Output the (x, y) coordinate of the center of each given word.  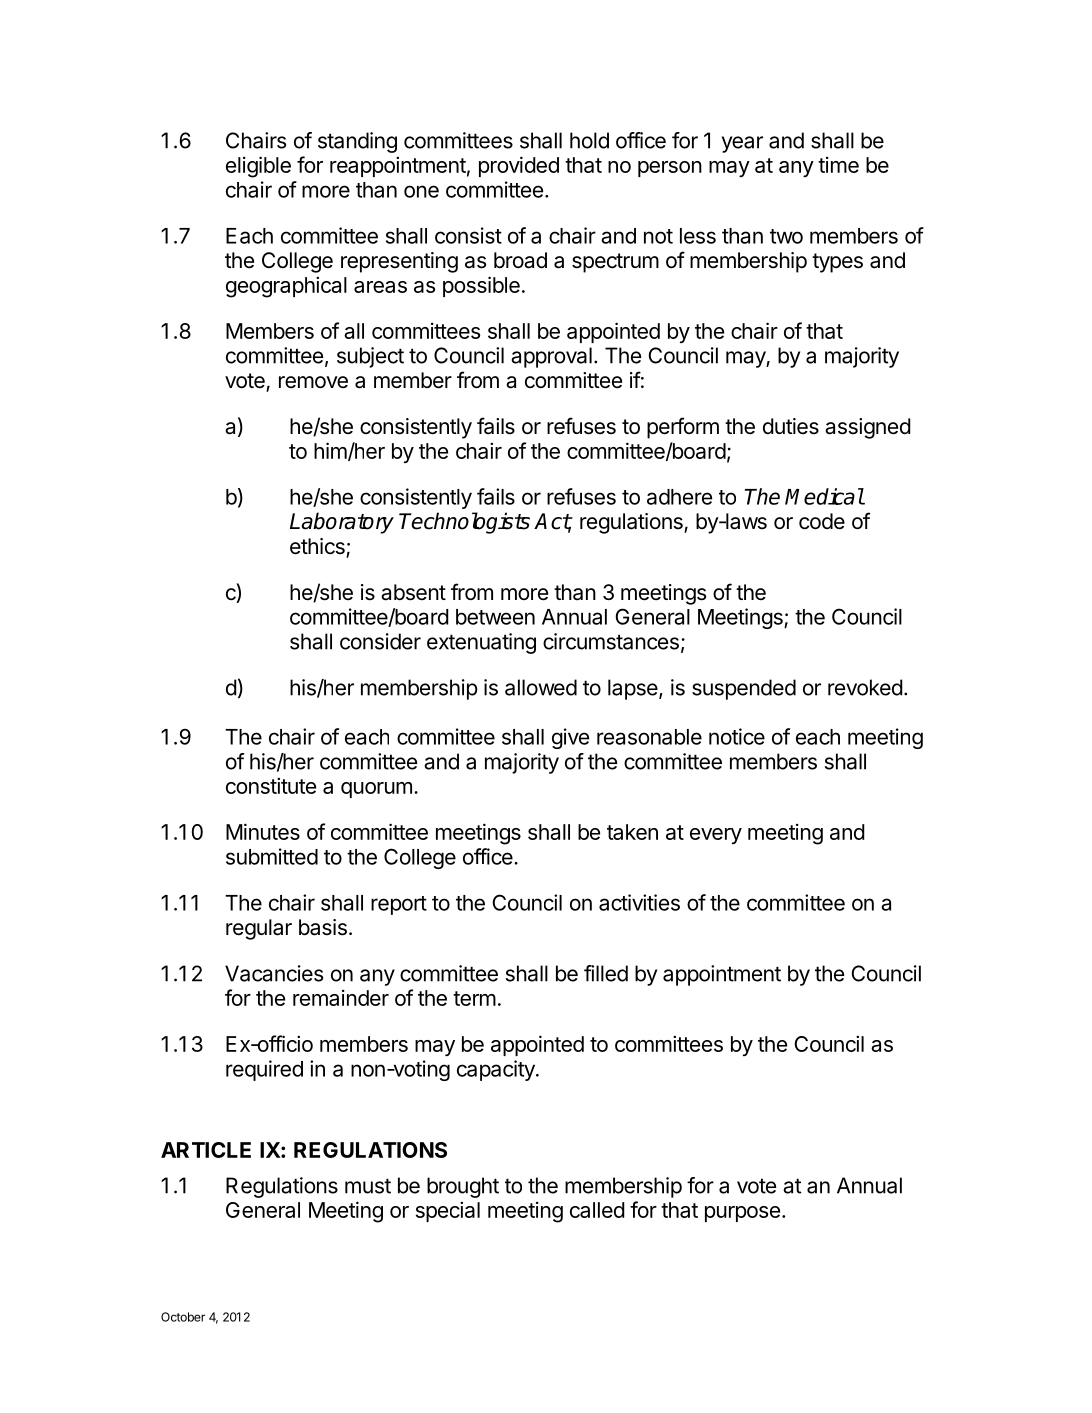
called (597, 1210)
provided (519, 166)
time (838, 165)
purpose (742, 1214)
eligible (258, 167)
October (183, 1317)
